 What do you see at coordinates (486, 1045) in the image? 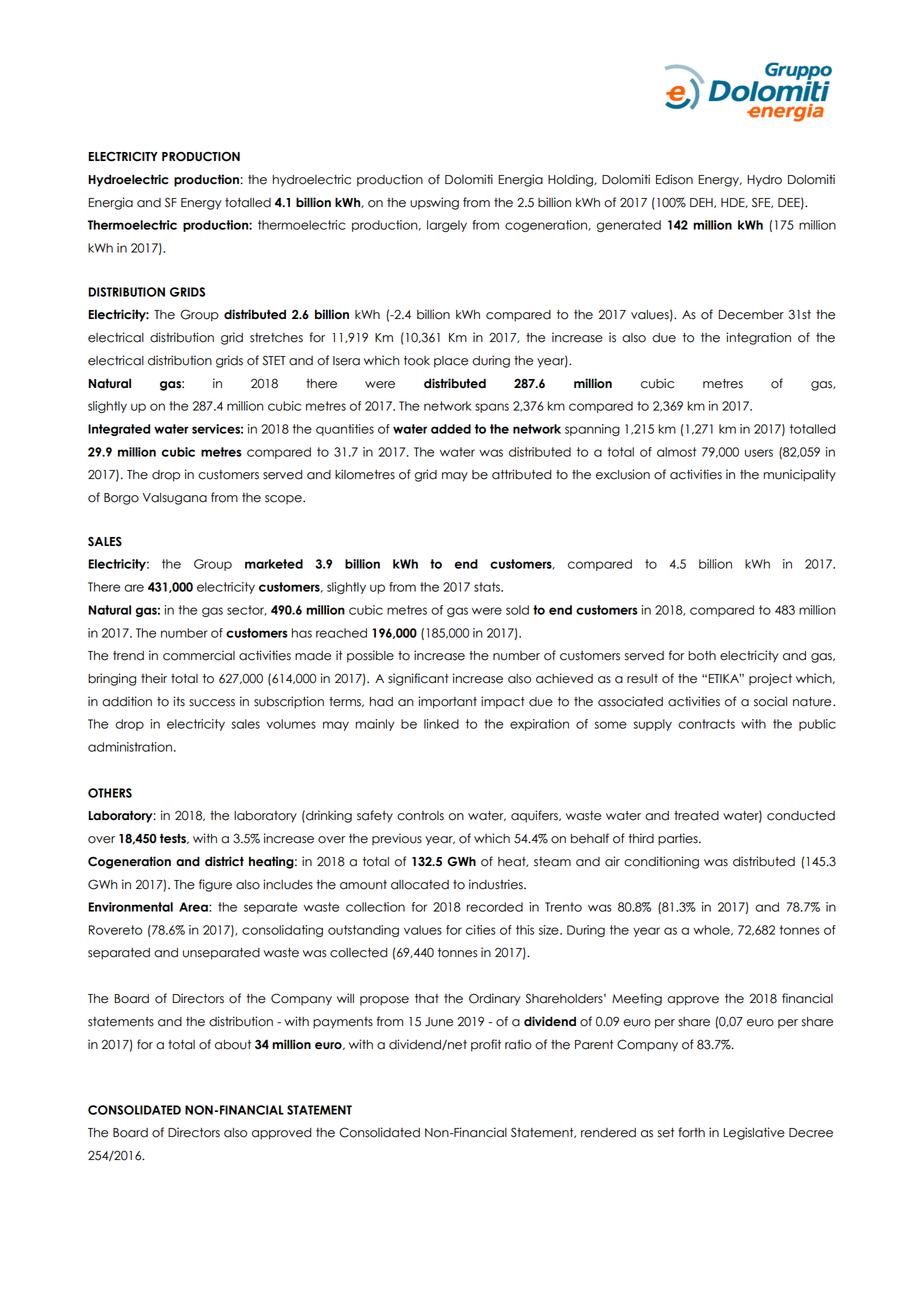
I see `profit` at bounding box center [486, 1045].
